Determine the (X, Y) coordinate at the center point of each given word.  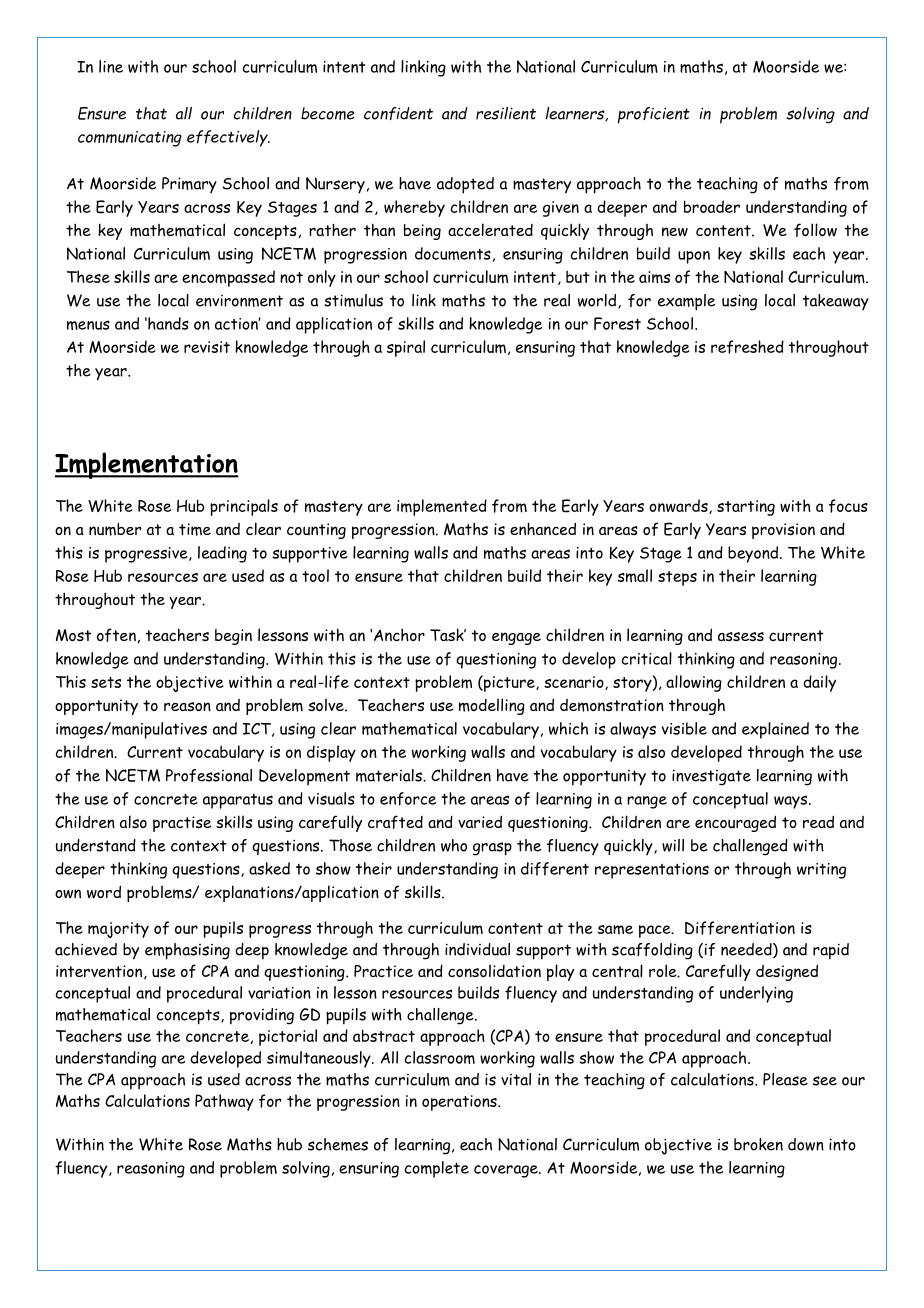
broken (758, 1144)
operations (460, 1103)
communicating (130, 139)
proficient (654, 115)
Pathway (224, 1102)
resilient (506, 113)
